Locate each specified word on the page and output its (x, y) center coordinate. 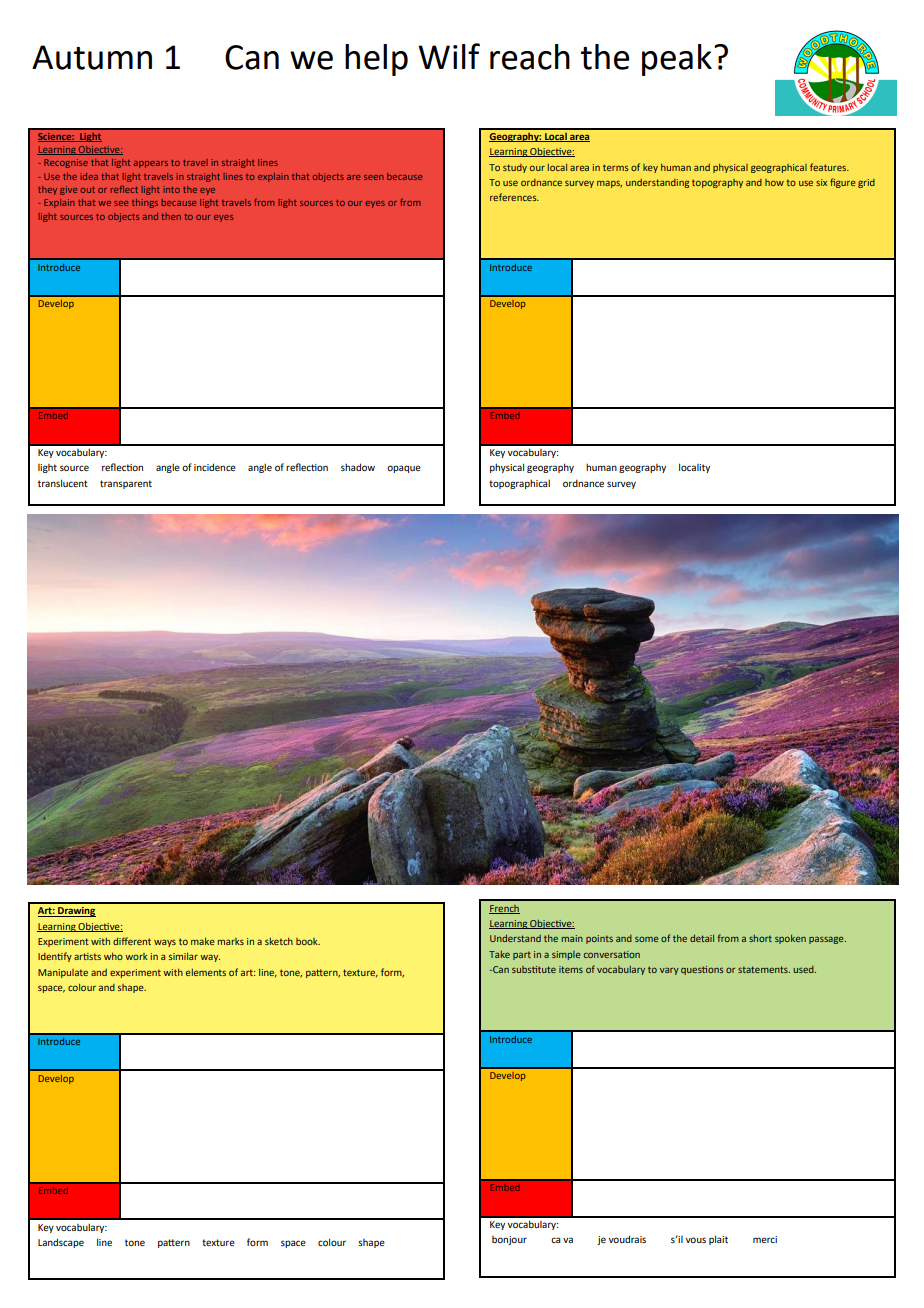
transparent (126, 484)
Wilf (449, 56)
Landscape (61, 1243)
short (760, 938)
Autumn (92, 57)
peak (677, 60)
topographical (519, 484)
